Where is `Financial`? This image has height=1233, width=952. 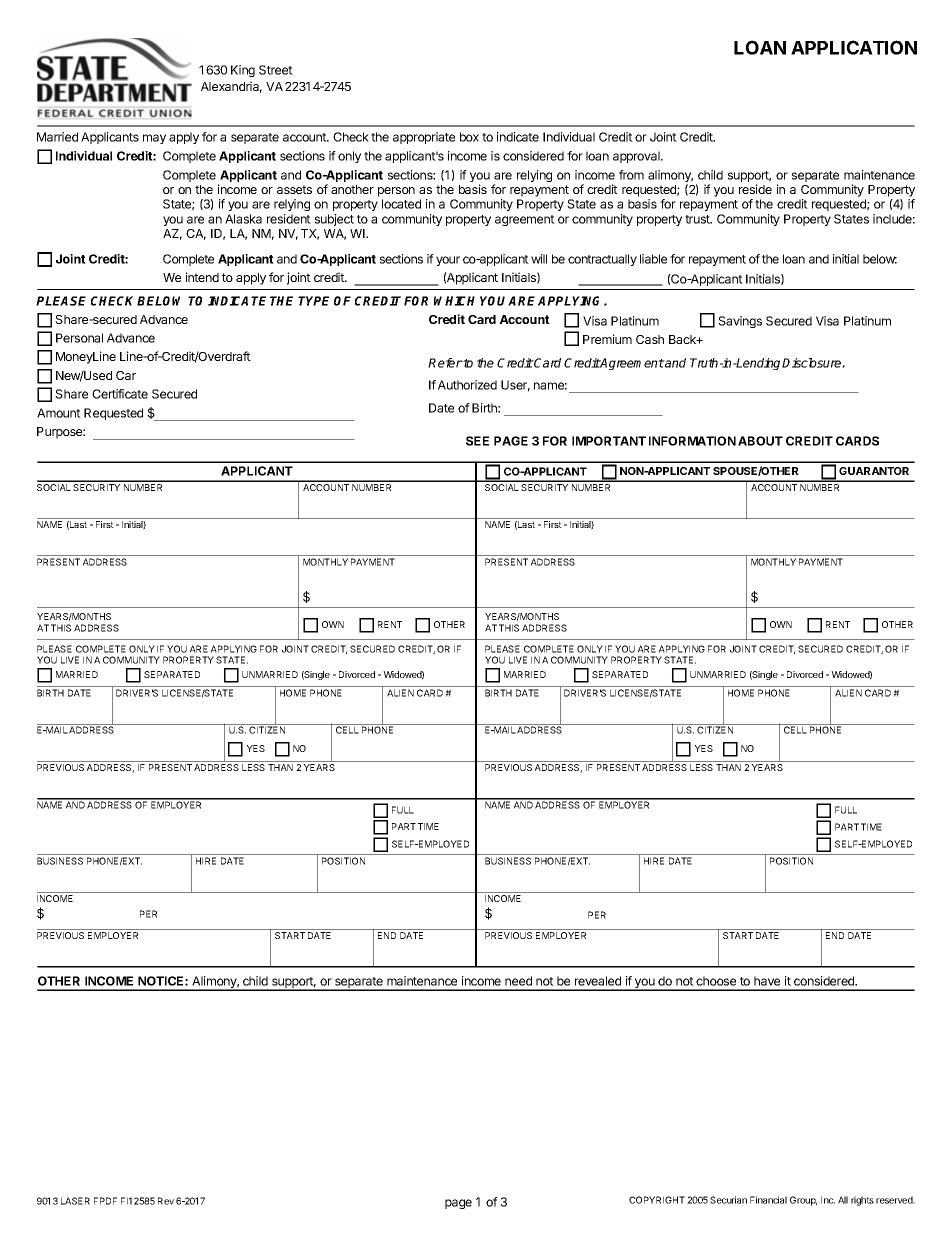
Financial is located at coordinates (768, 1200).
